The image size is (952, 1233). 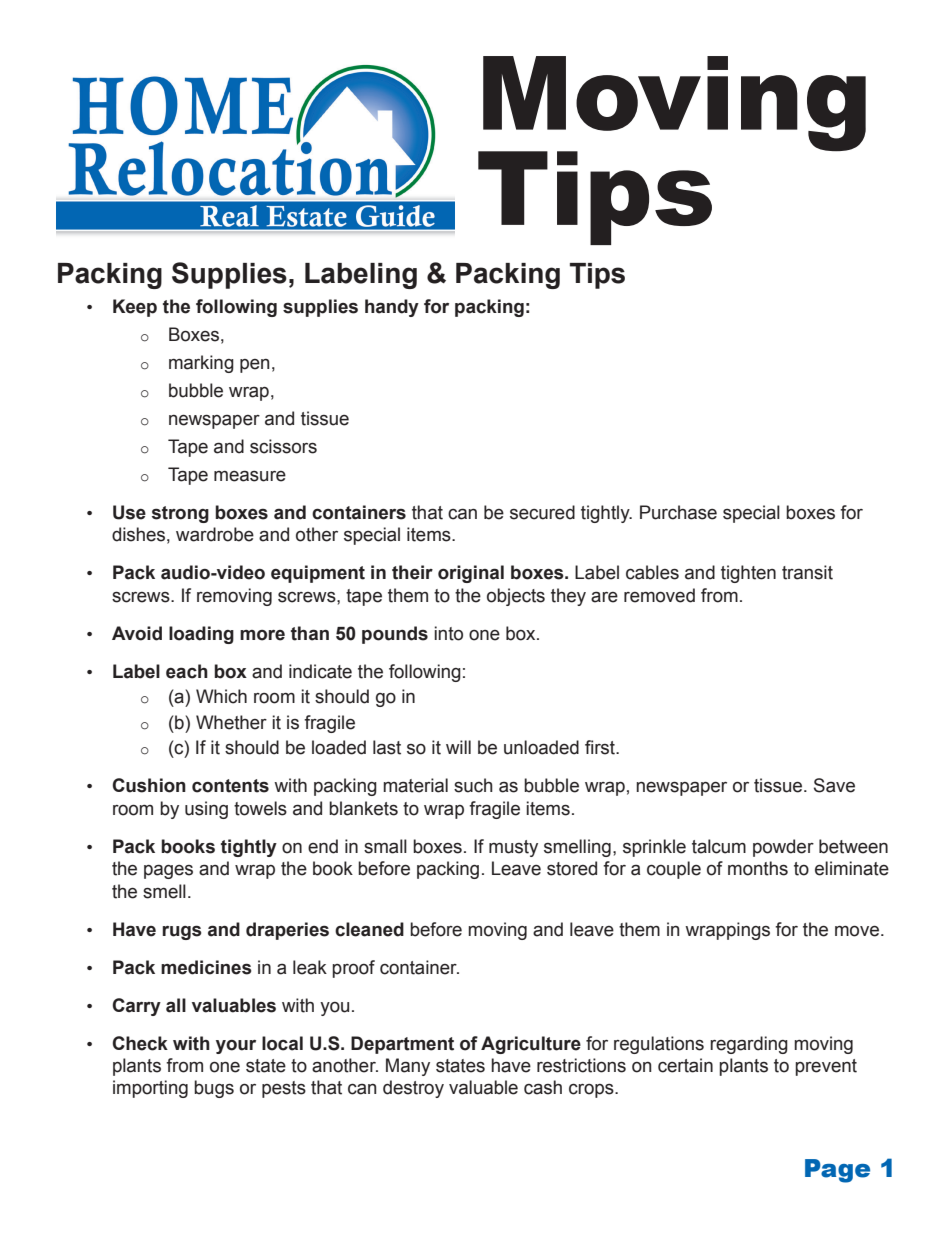 What do you see at coordinates (531, 1045) in the screenshot?
I see `Agriculture` at bounding box center [531, 1045].
